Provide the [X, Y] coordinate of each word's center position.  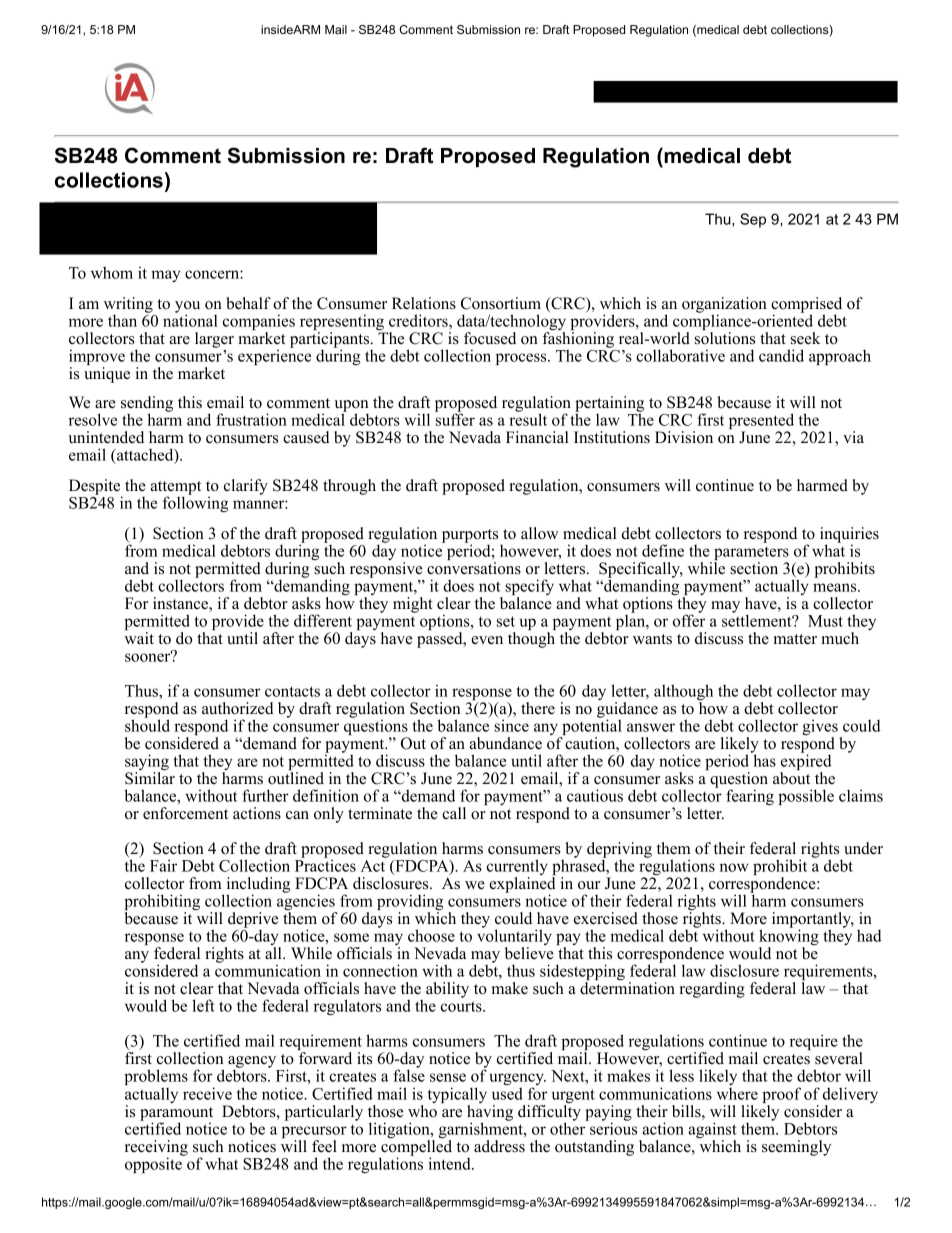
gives [820, 728]
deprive [253, 921]
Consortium [501, 303]
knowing [789, 937]
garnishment [482, 1130]
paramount [176, 1115]
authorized [238, 708]
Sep [753, 220]
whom [112, 272]
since [511, 724]
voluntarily [514, 937]
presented [761, 422]
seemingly [796, 1148]
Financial [537, 437]
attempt [175, 489]
